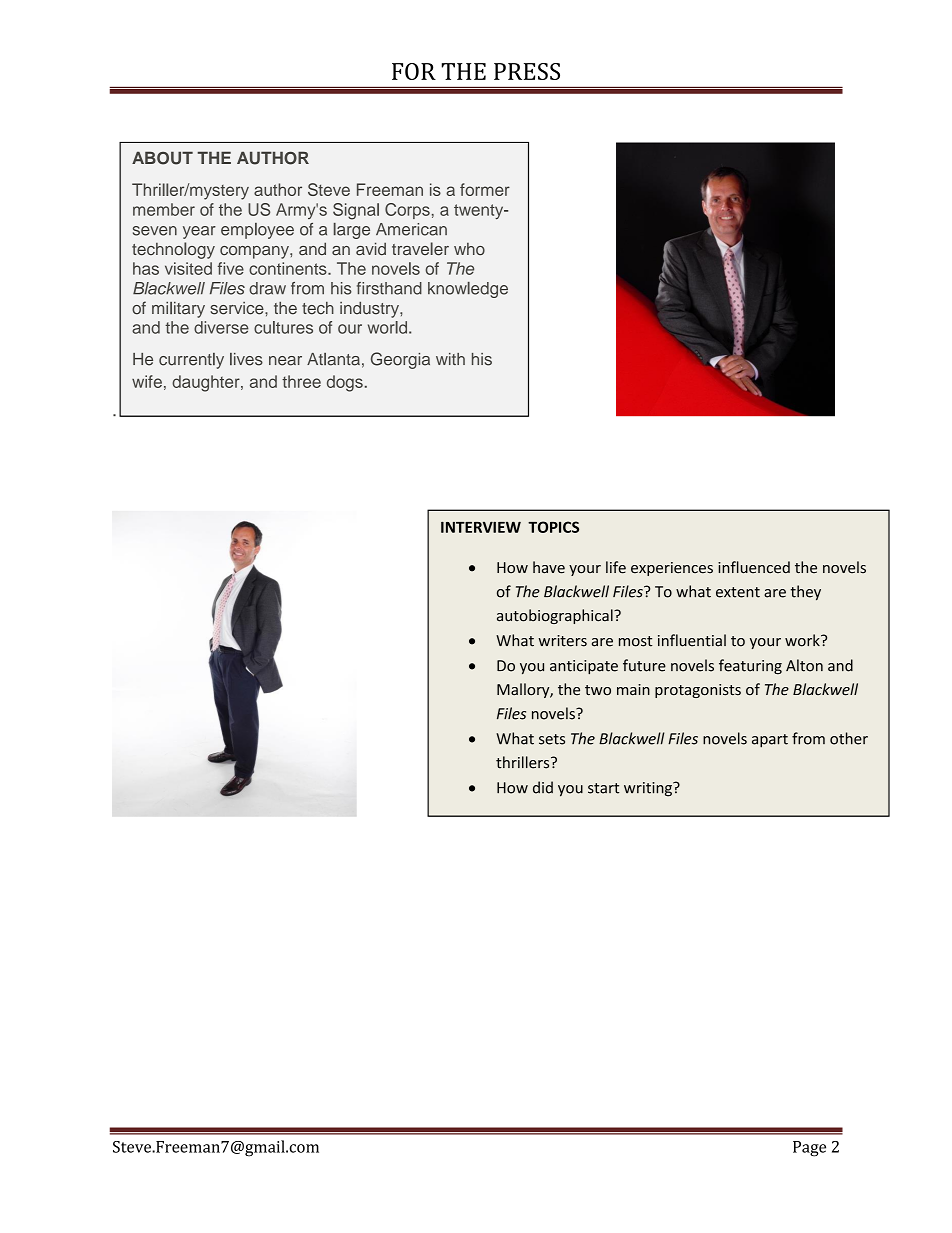 The height and width of the screenshot is (1233, 952). Describe the element at coordinates (738, 592) in the screenshot. I see `extent` at that location.
